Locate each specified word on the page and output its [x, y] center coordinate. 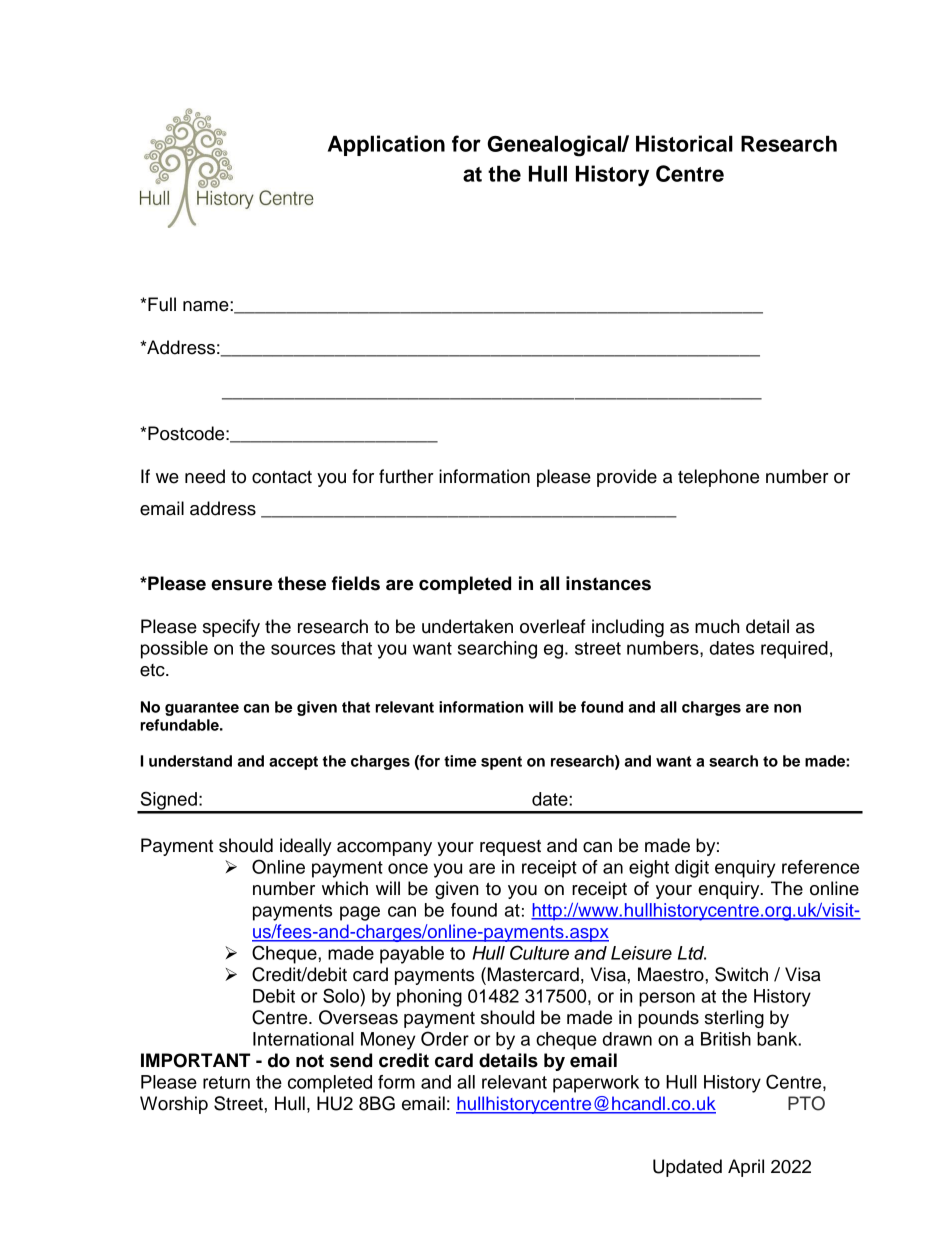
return [226, 1082]
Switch [741, 974]
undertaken [467, 626]
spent [501, 763]
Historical [684, 143]
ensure [241, 585]
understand [190, 761]
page [360, 913]
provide [627, 478]
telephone [718, 478]
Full [162, 304]
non [787, 708]
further [406, 476]
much [717, 626]
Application [386, 145]
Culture [539, 952]
